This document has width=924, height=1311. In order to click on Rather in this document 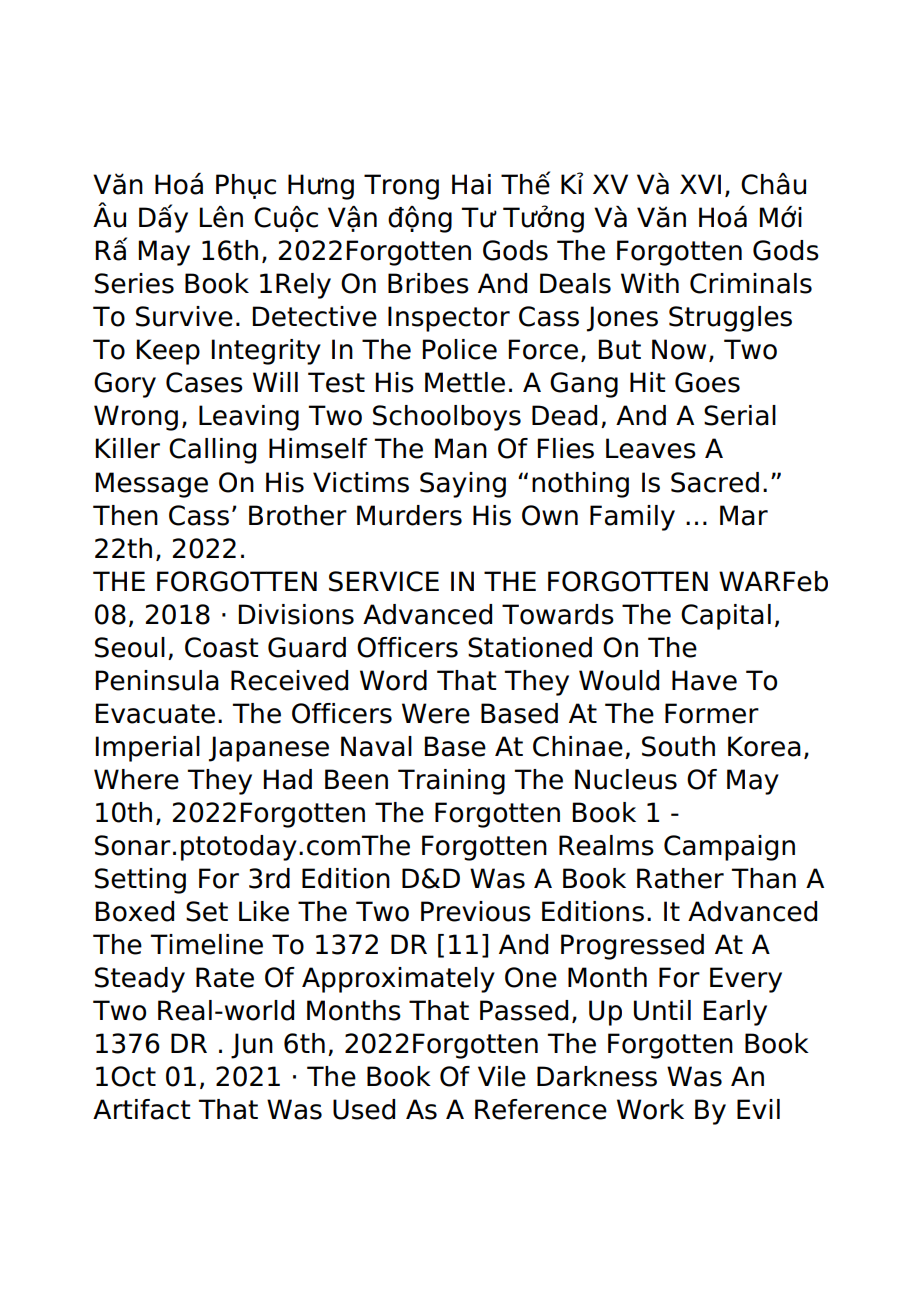, I will do `click(680, 878)`.
